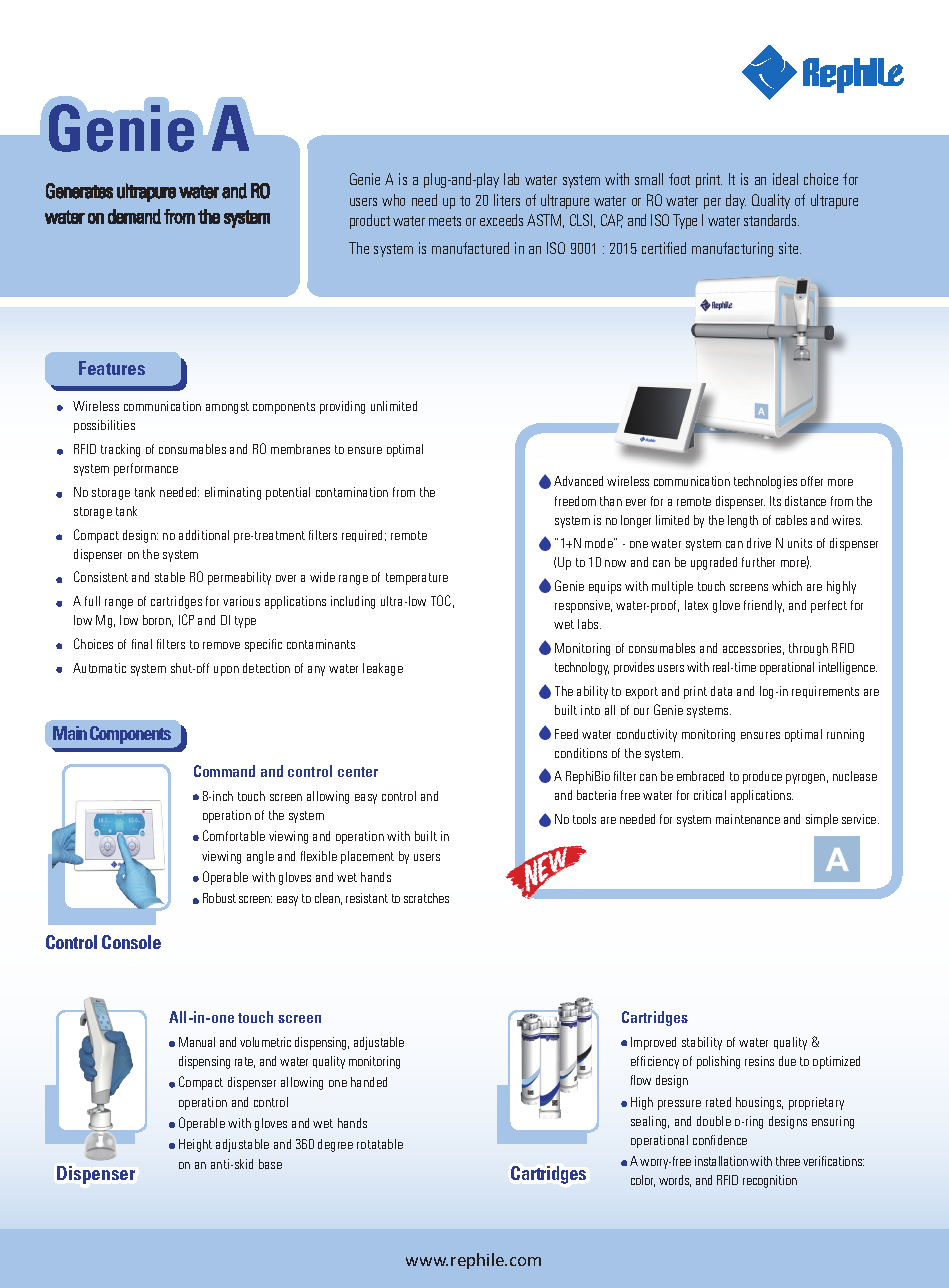 The height and width of the document is (1288, 949). Describe the element at coordinates (417, 579) in the document. I see `temperature` at that location.
